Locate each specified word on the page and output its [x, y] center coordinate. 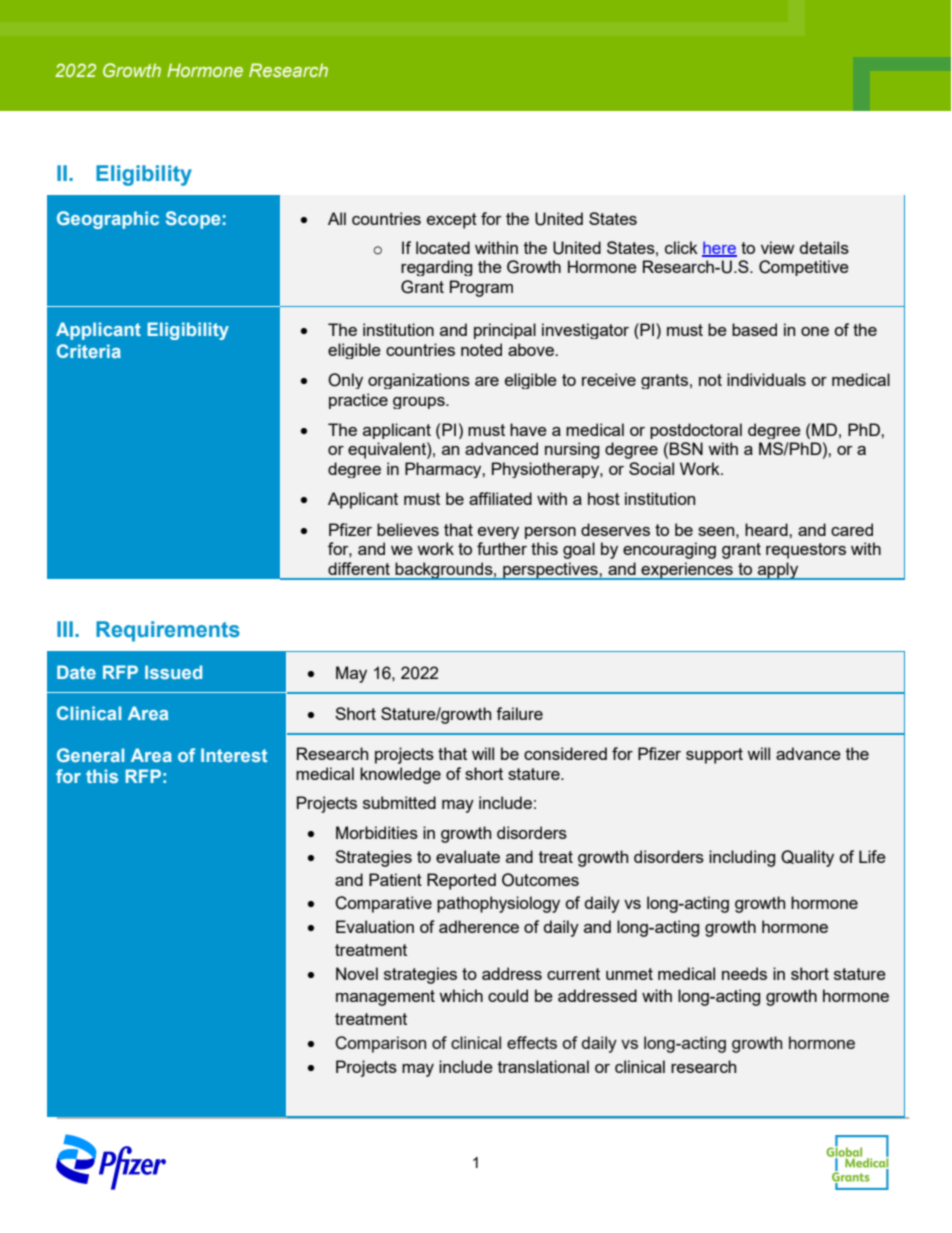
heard [767, 529]
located [443, 247]
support [714, 756]
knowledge [400, 775]
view [778, 247]
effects [532, 1042]
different [359, 568]
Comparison [380, 1044]
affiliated [500, 498]
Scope [193, 220]
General [90, 755]
